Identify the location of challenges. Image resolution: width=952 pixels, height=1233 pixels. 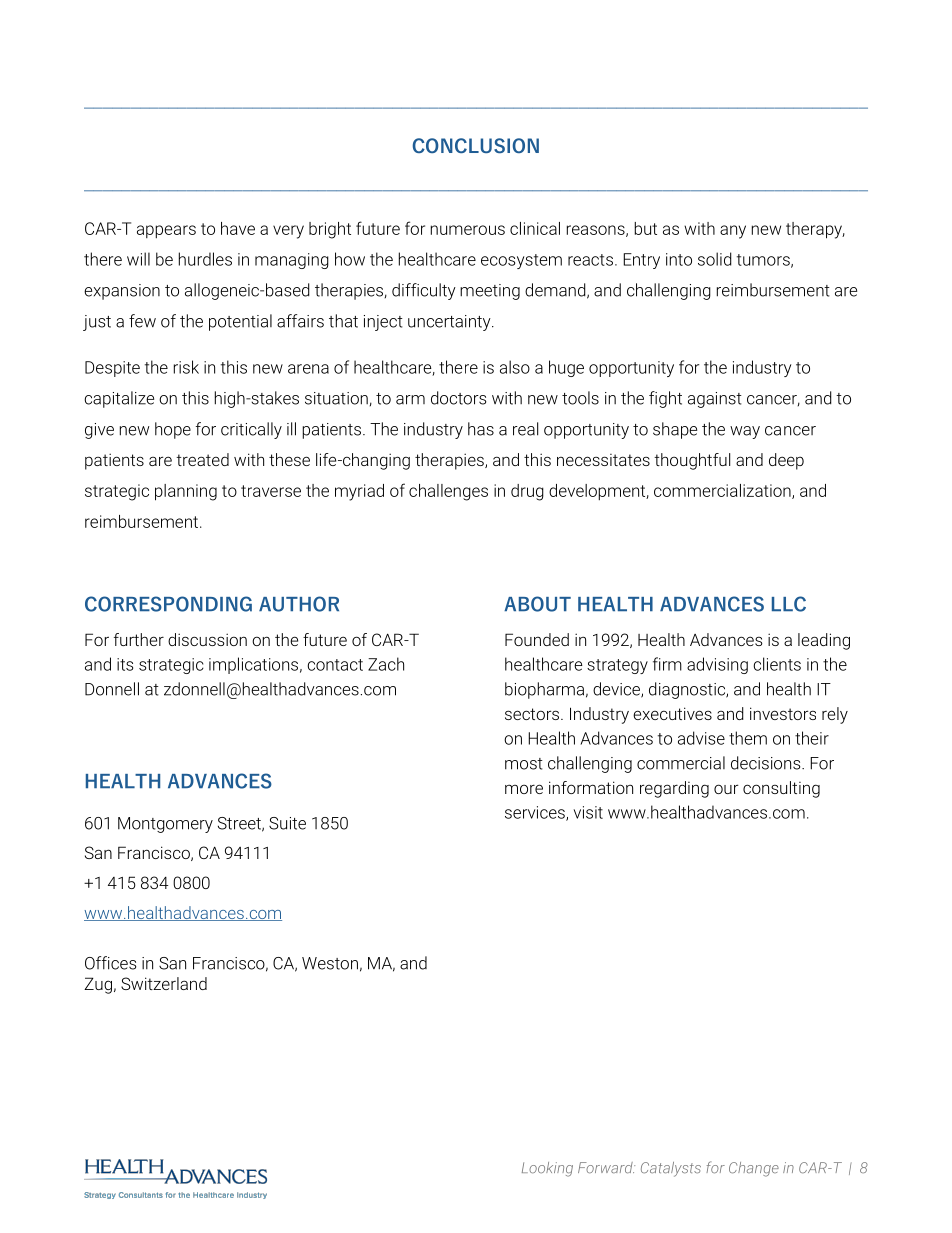
(448, 492).
